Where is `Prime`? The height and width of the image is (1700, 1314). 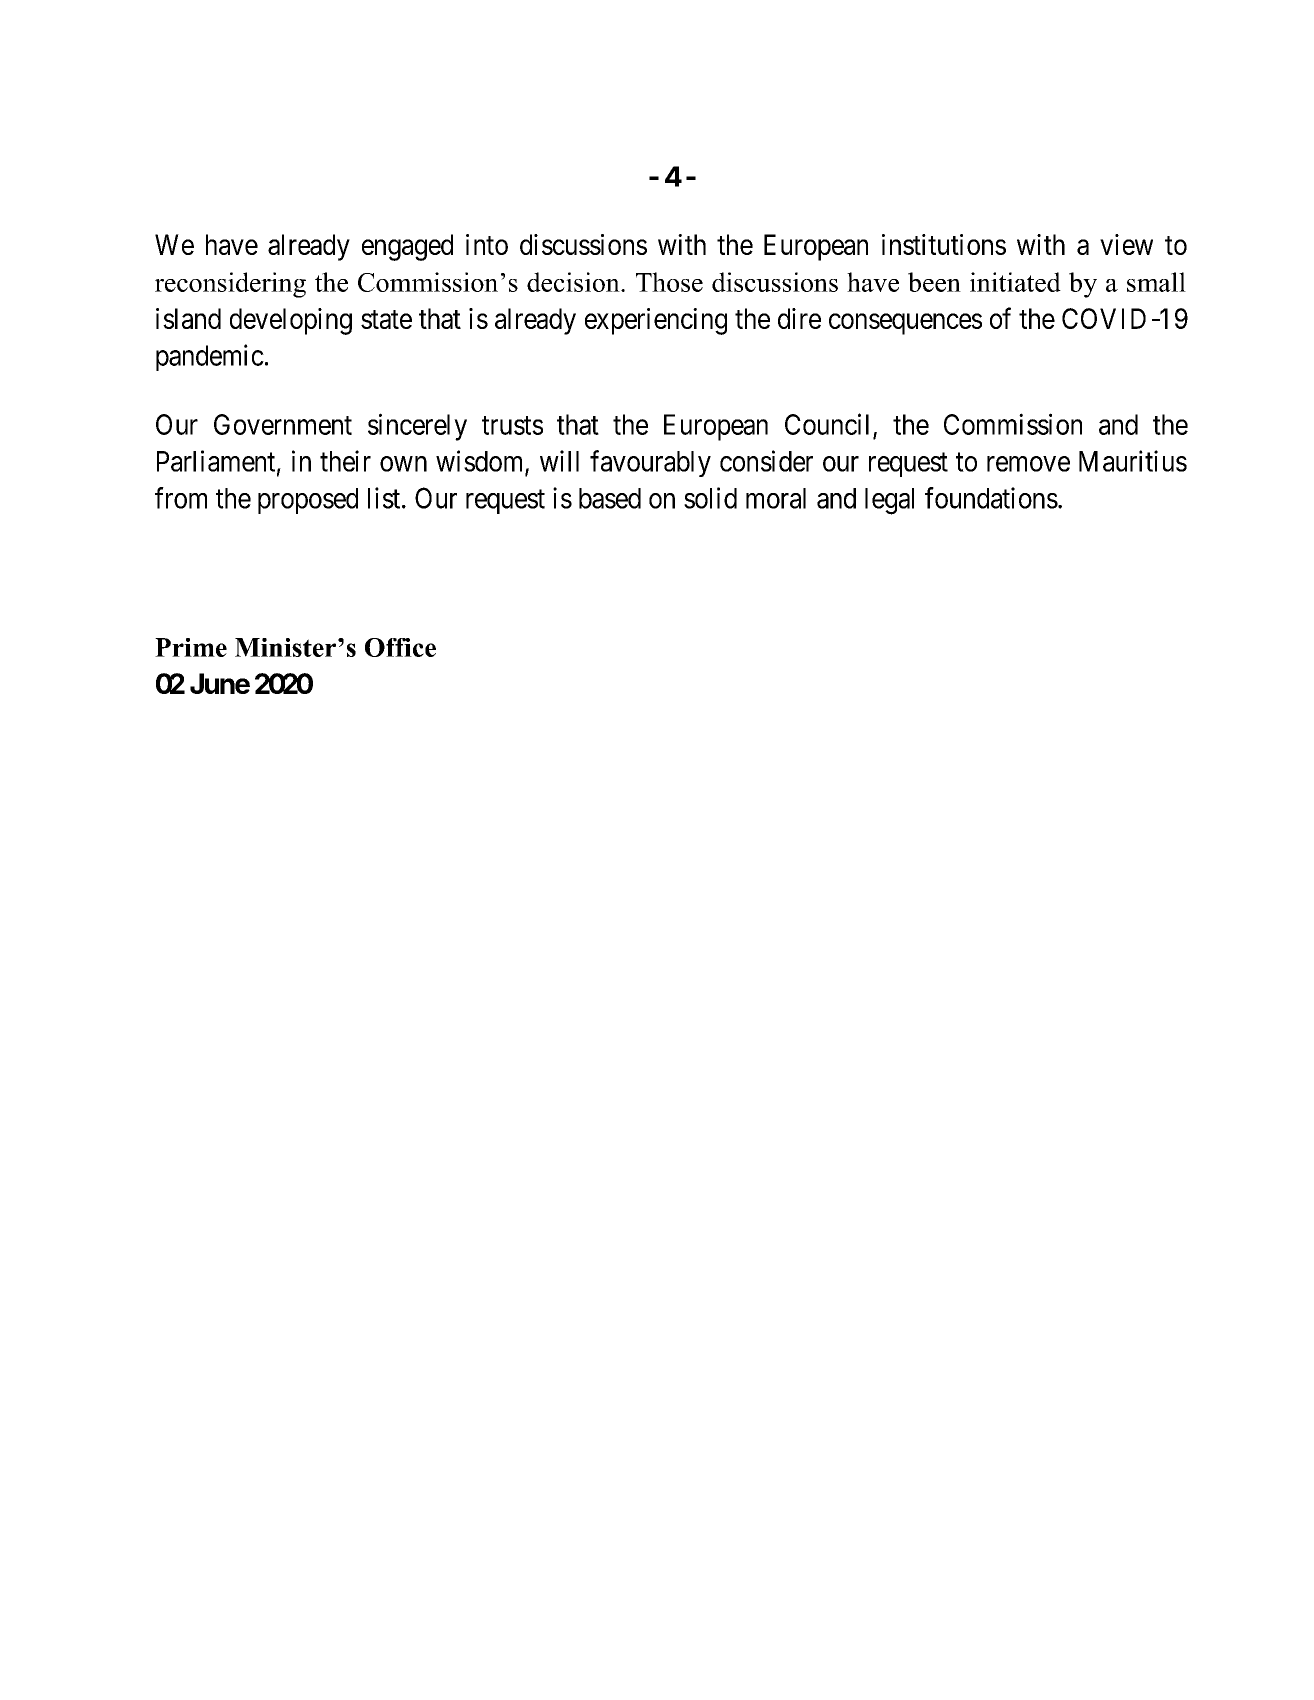
Prime is located at coordinates (191, 647).
